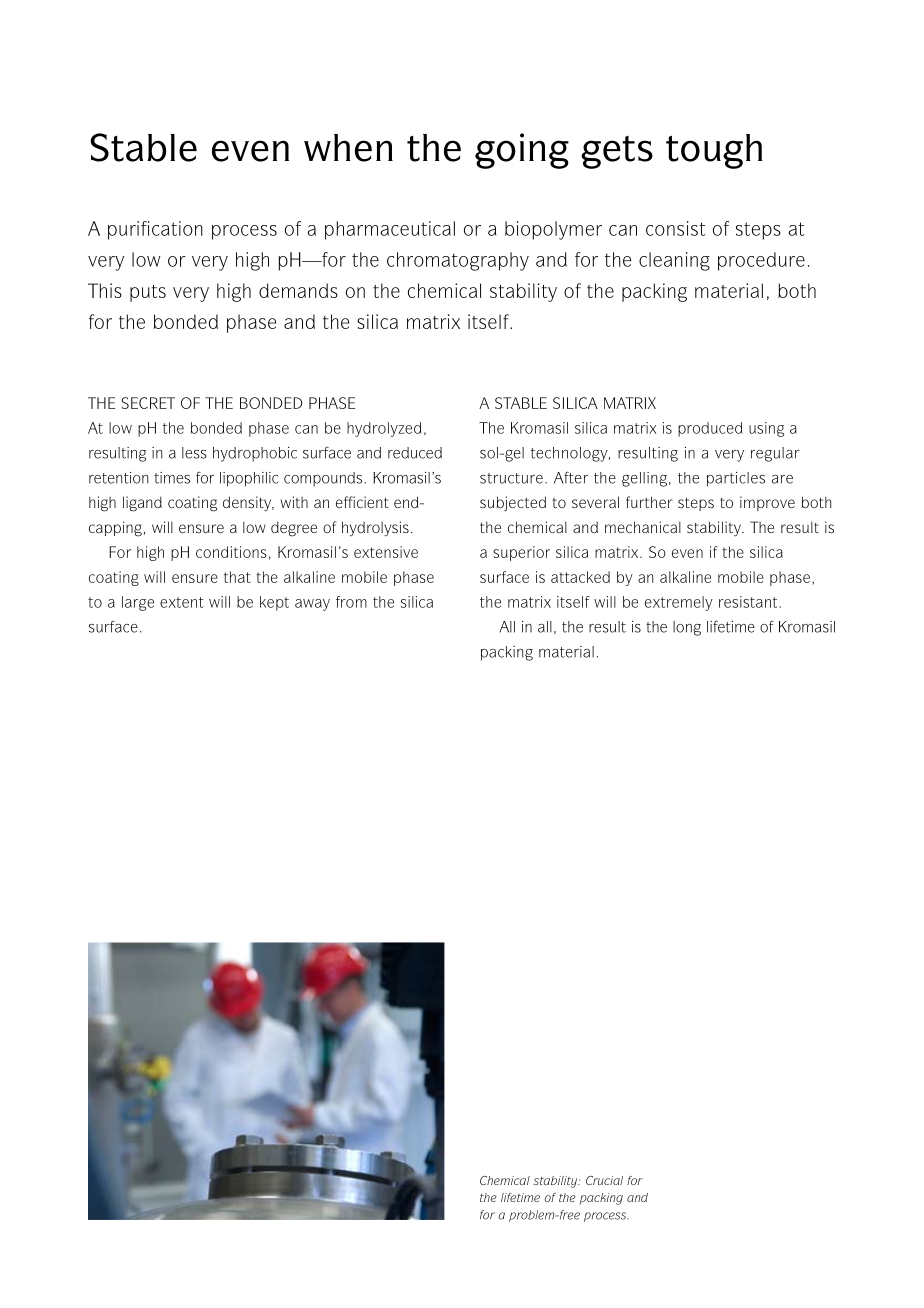 This document has height=1308, width=924. I want to click on Crucial, so click(604, 1180).
